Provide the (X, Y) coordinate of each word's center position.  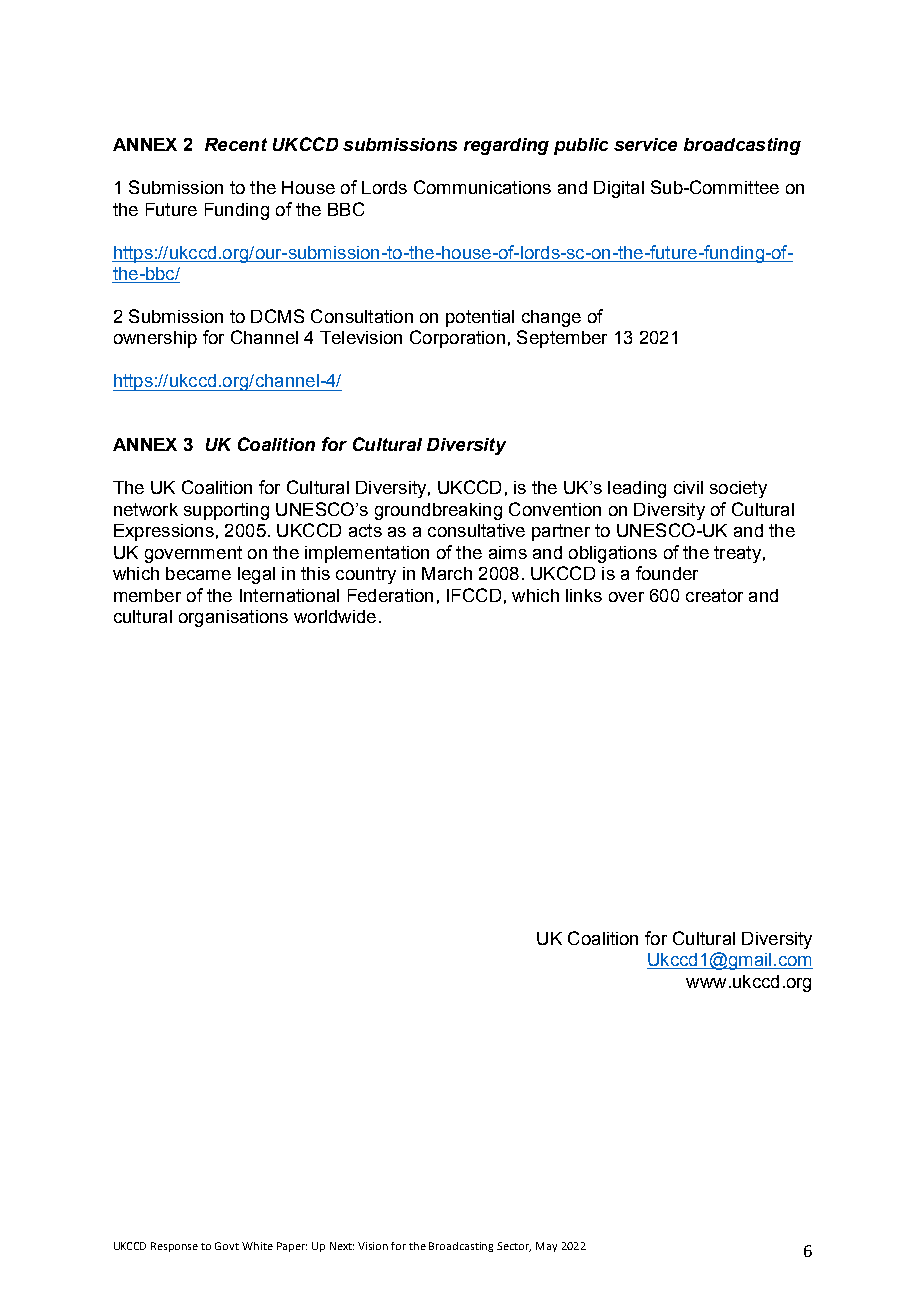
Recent (236, 144)
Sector (514, 1247)
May (546, 1247)
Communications (482, 187)
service (645, 144)
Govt (227, 1246)
